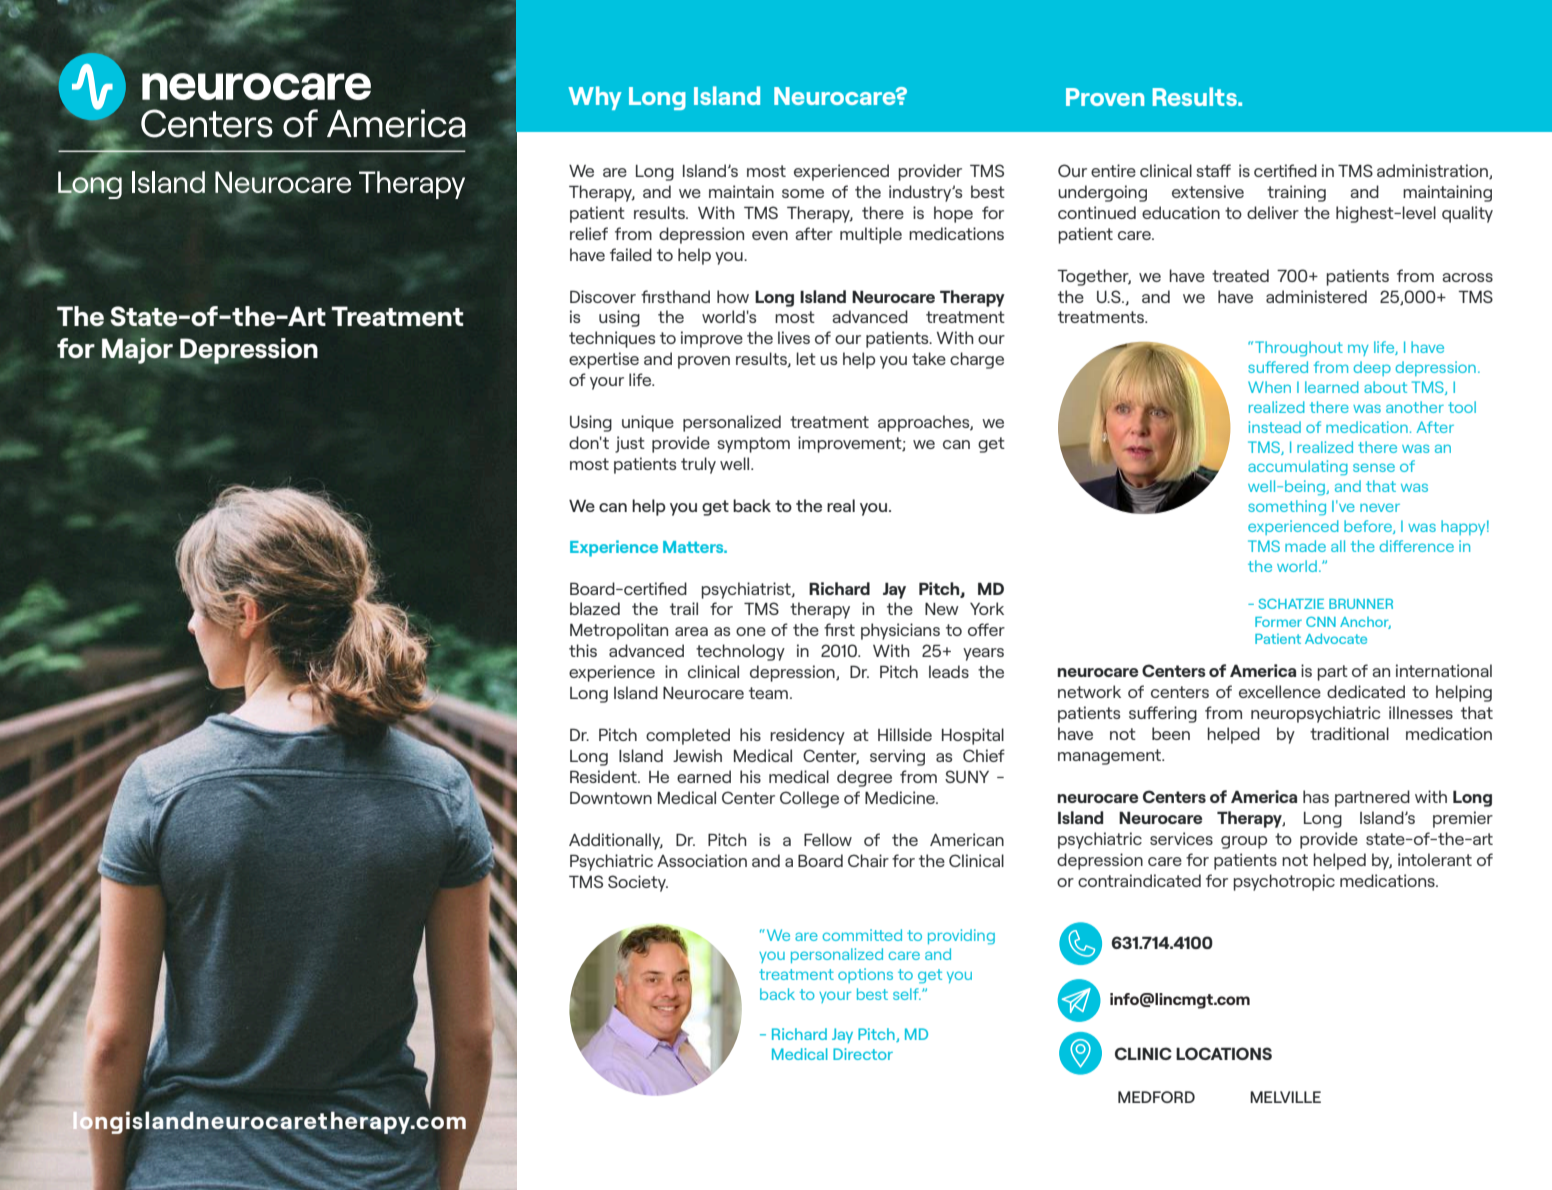 The height and width of the page is (1190, 1552). I want to click on blazed, so click(595, 608).
